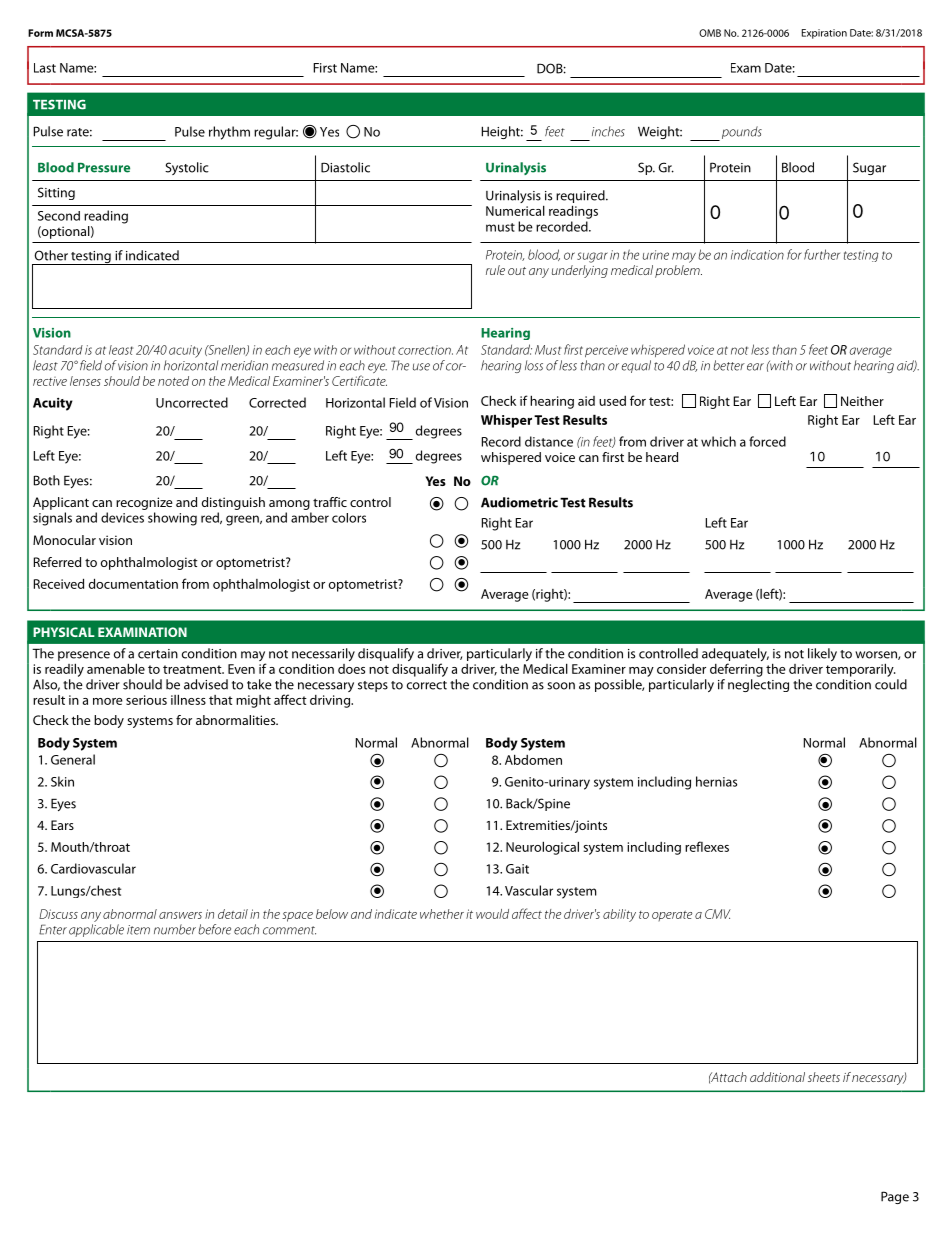 The image size is (952, 1233). Describe the element at coordinates (561, 686) in the screenshot. I see `soon` at that location.
